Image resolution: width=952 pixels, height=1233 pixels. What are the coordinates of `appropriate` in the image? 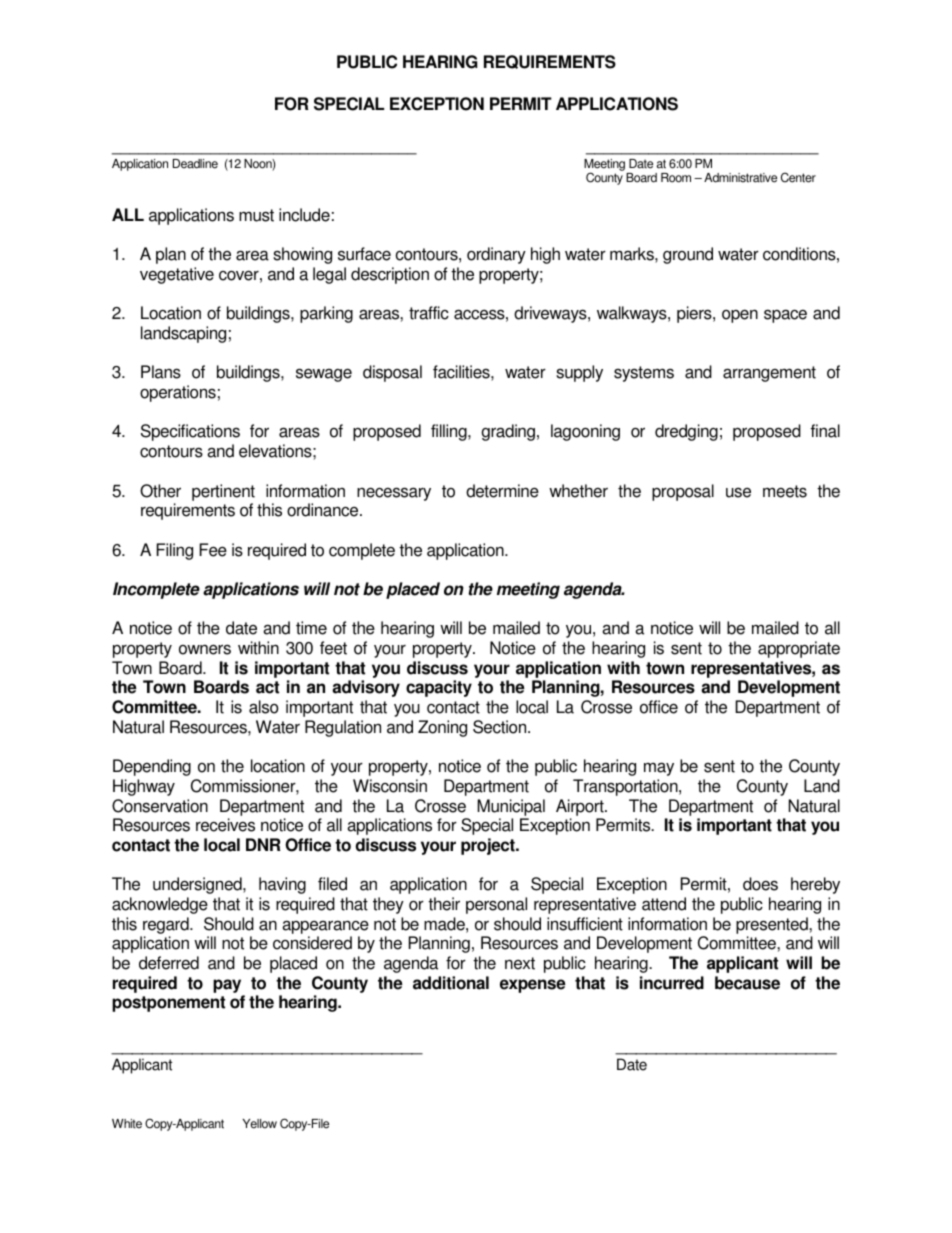 It's located at (799, 649).
